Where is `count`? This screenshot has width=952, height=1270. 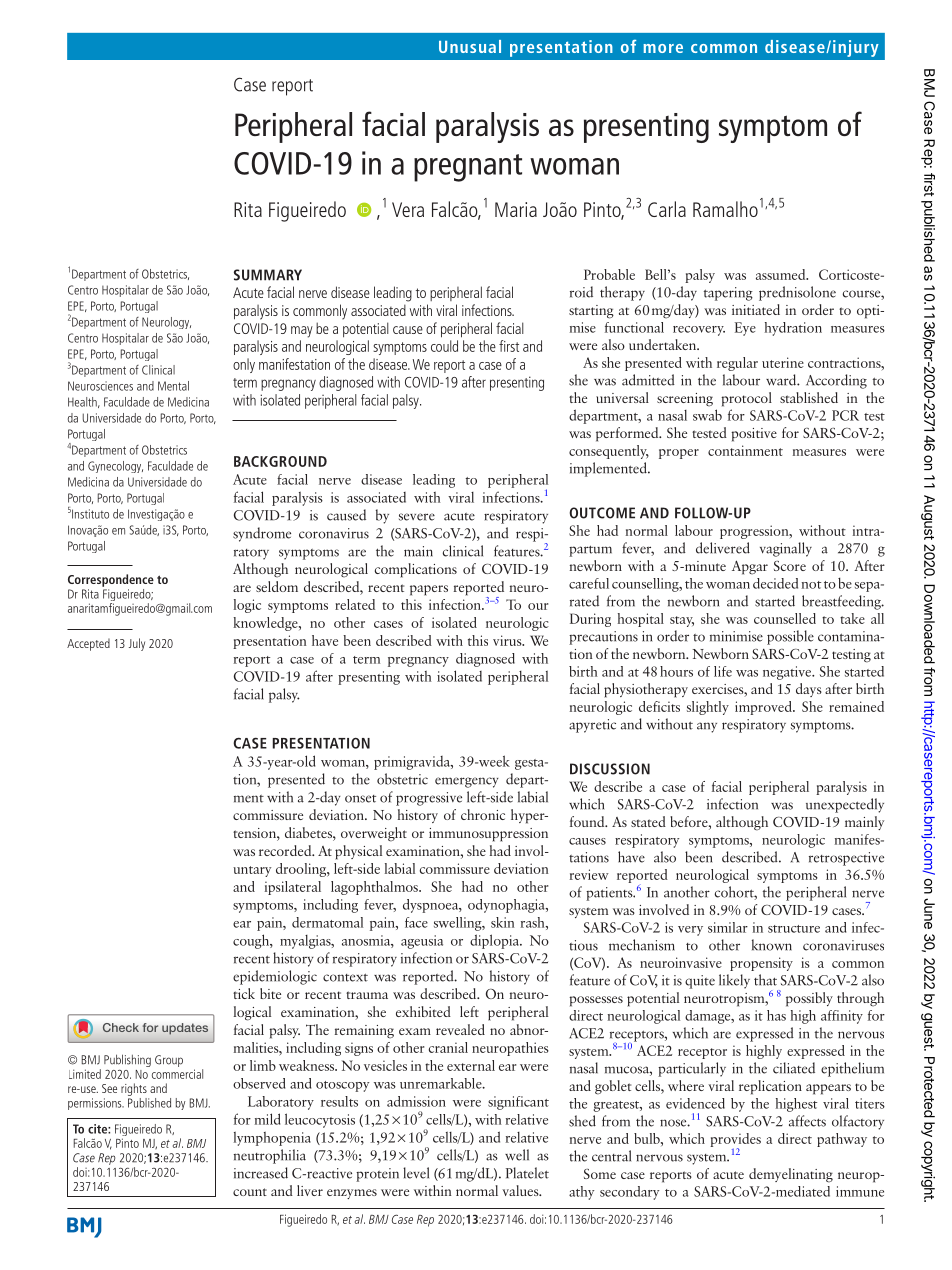
count is located at coordinates (250, 1192).
